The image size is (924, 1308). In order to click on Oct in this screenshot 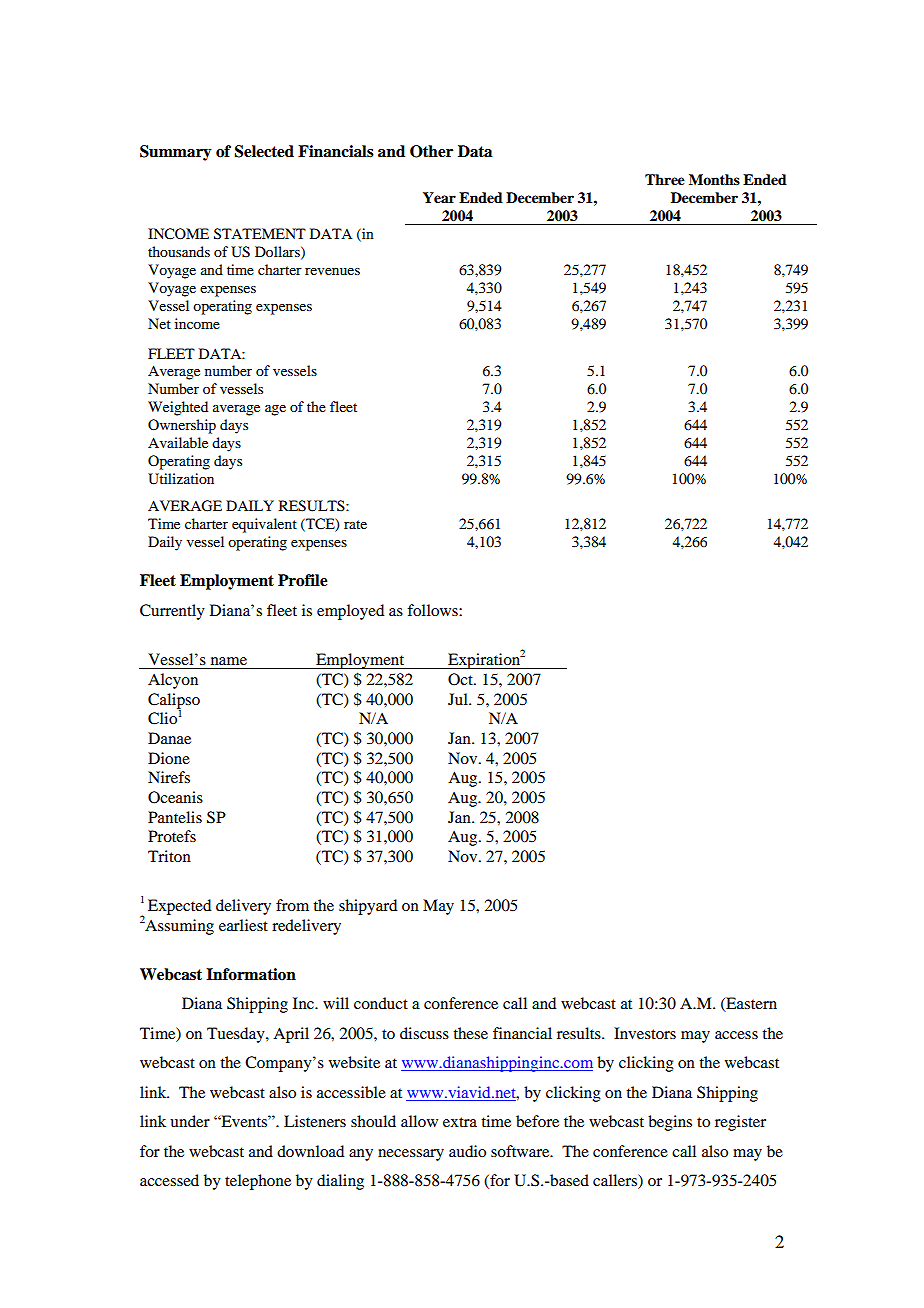, I will do `click(461, 679)`.
